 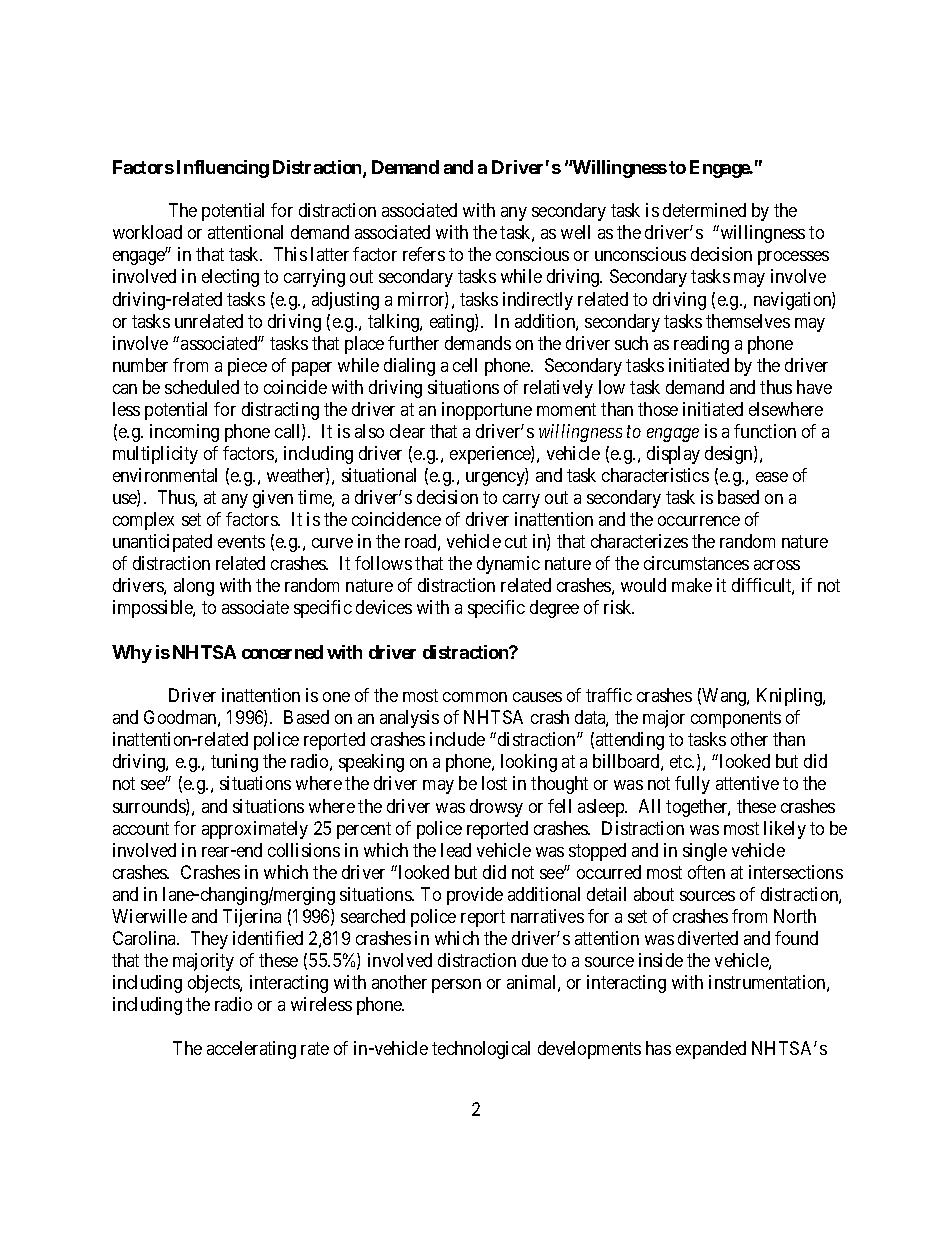 What do you see at coordinates (424, 254) in the document?
I see `refers` at bounding box center [424, 254].
